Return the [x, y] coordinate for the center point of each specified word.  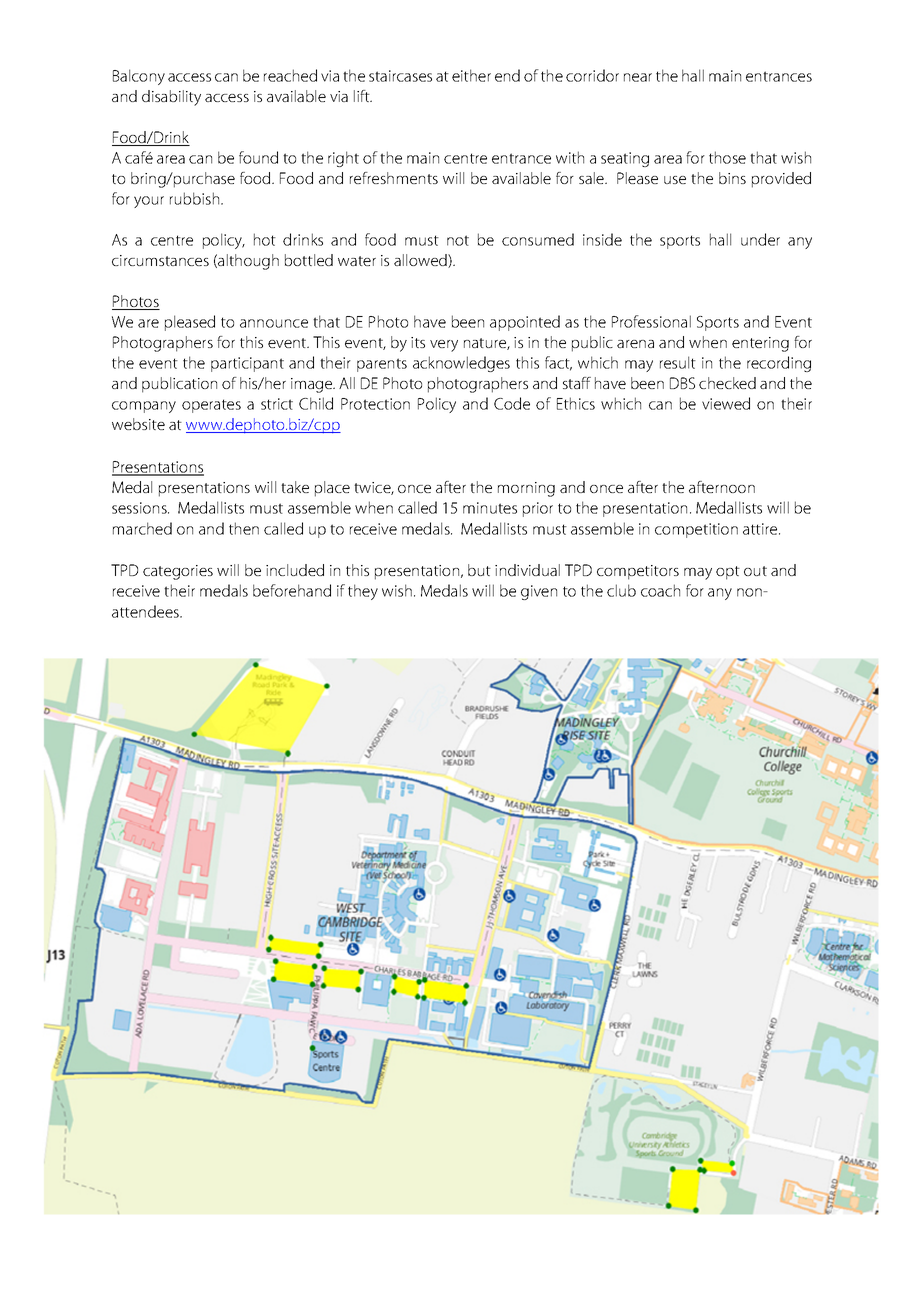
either [471, 75]
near [638, 77]
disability [171, 98]
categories [178, 572]
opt [728, 573]
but [479, 570]
